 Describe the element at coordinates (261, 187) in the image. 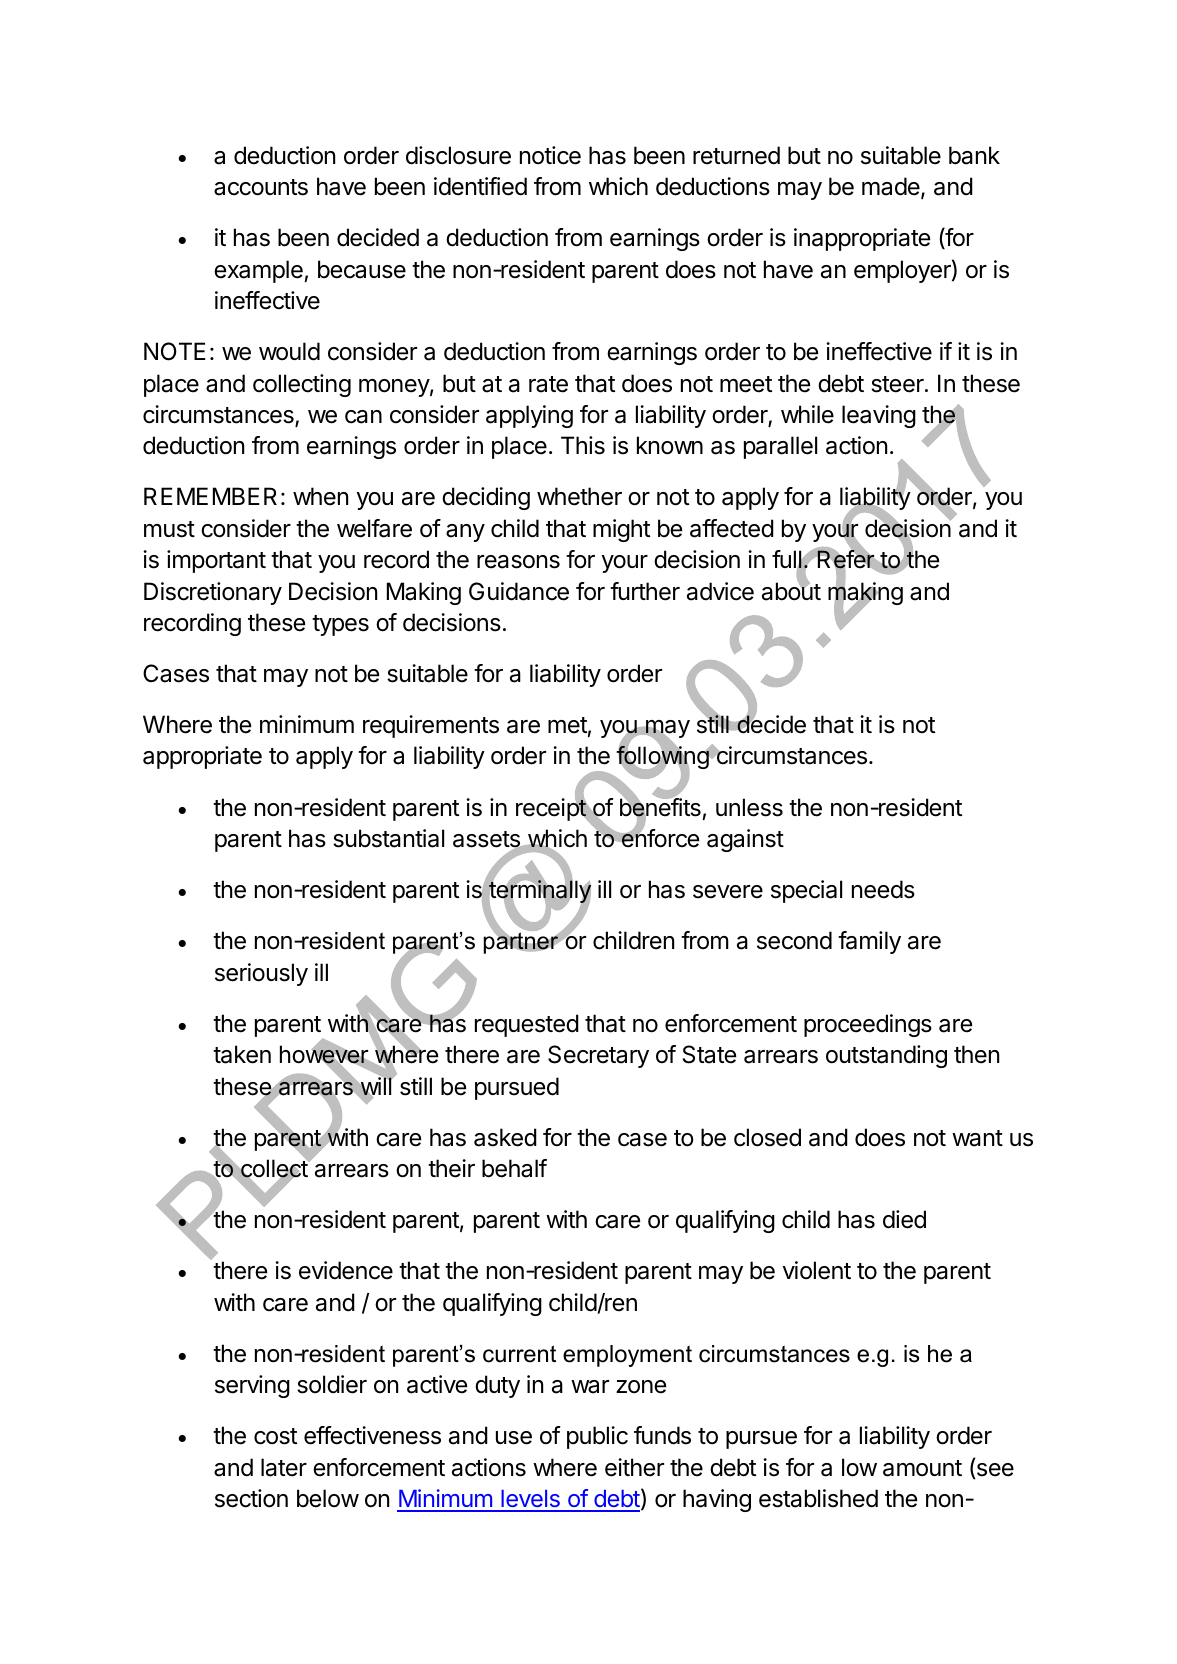

I see `accounts` at that location.
